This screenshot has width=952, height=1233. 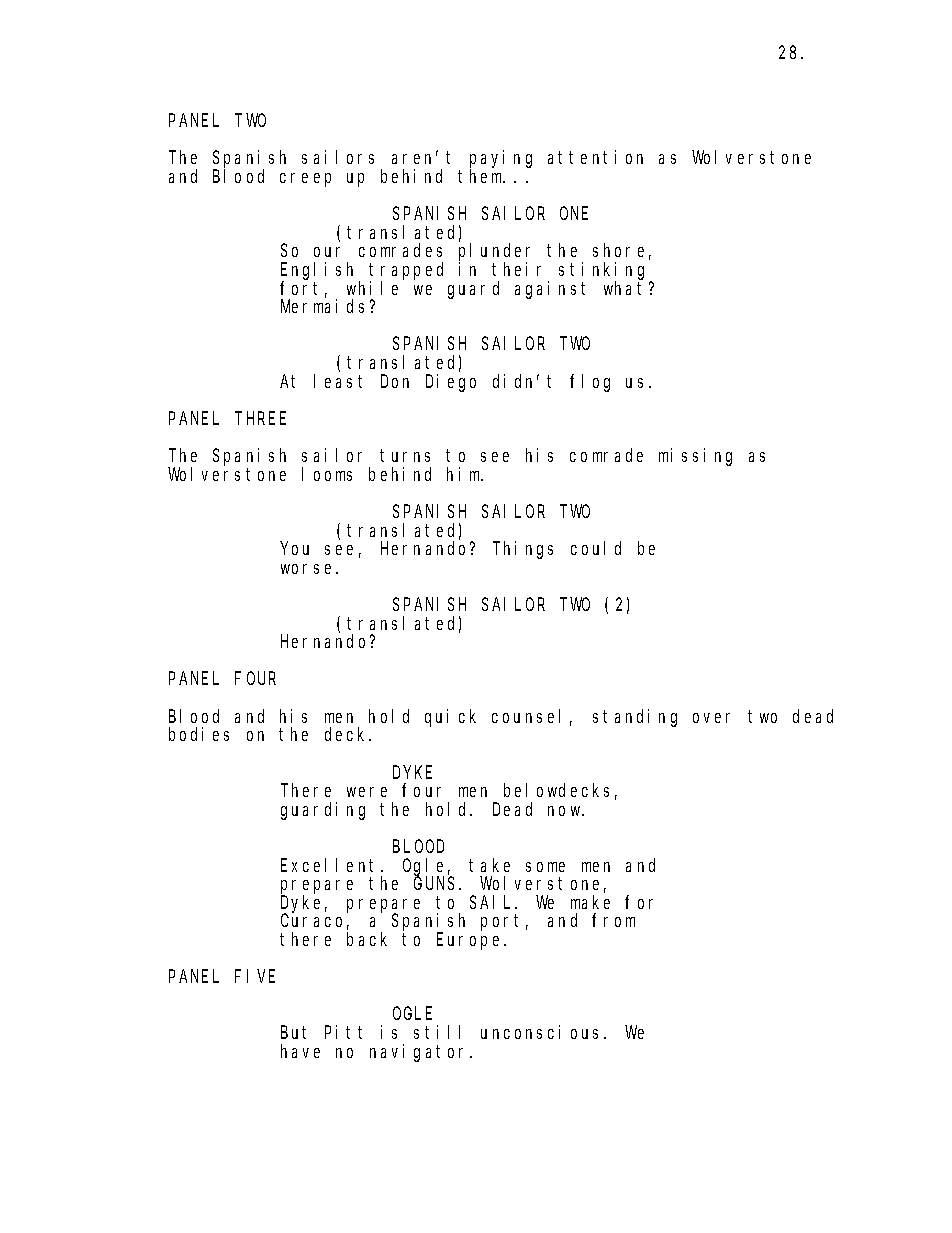 What do you see at coordinates (481, 176) in the screenshot?
I see `them` at bounding box center [481, 176].
